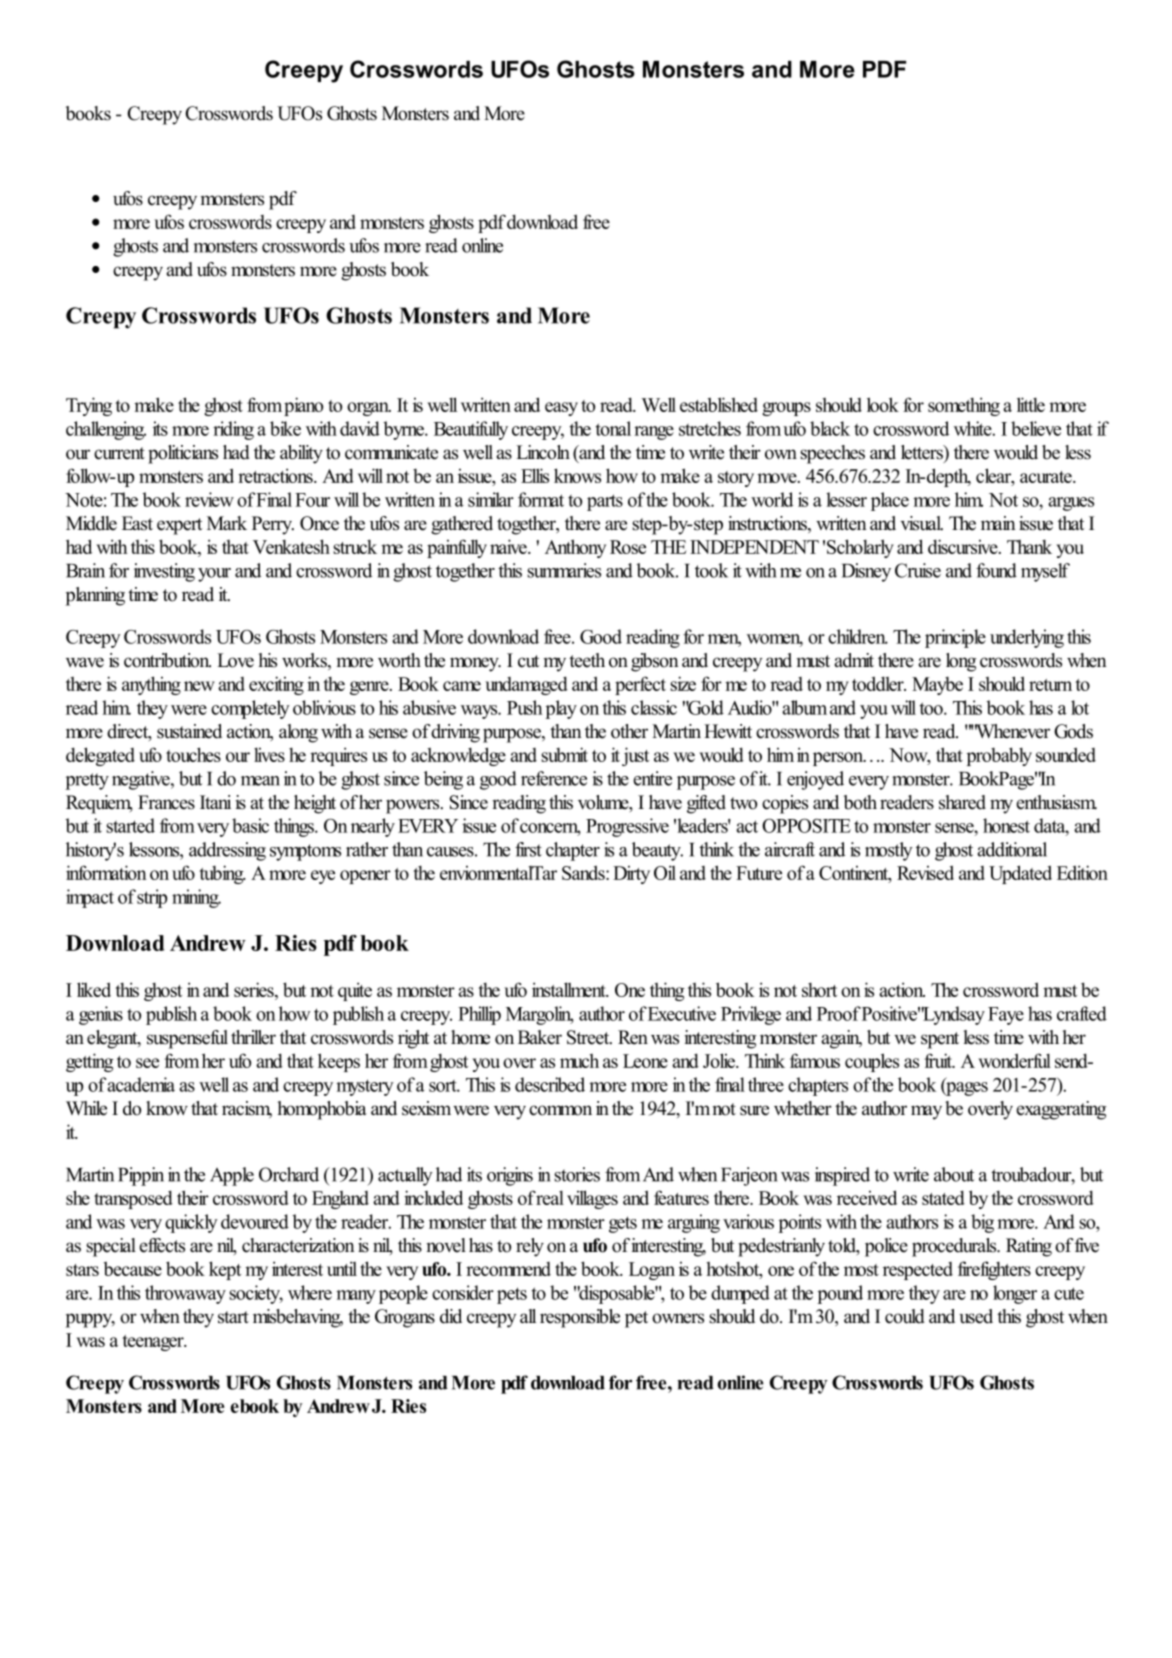 This document has height=1658, width=1172. I want to click on politicians, so click(183, 454).
